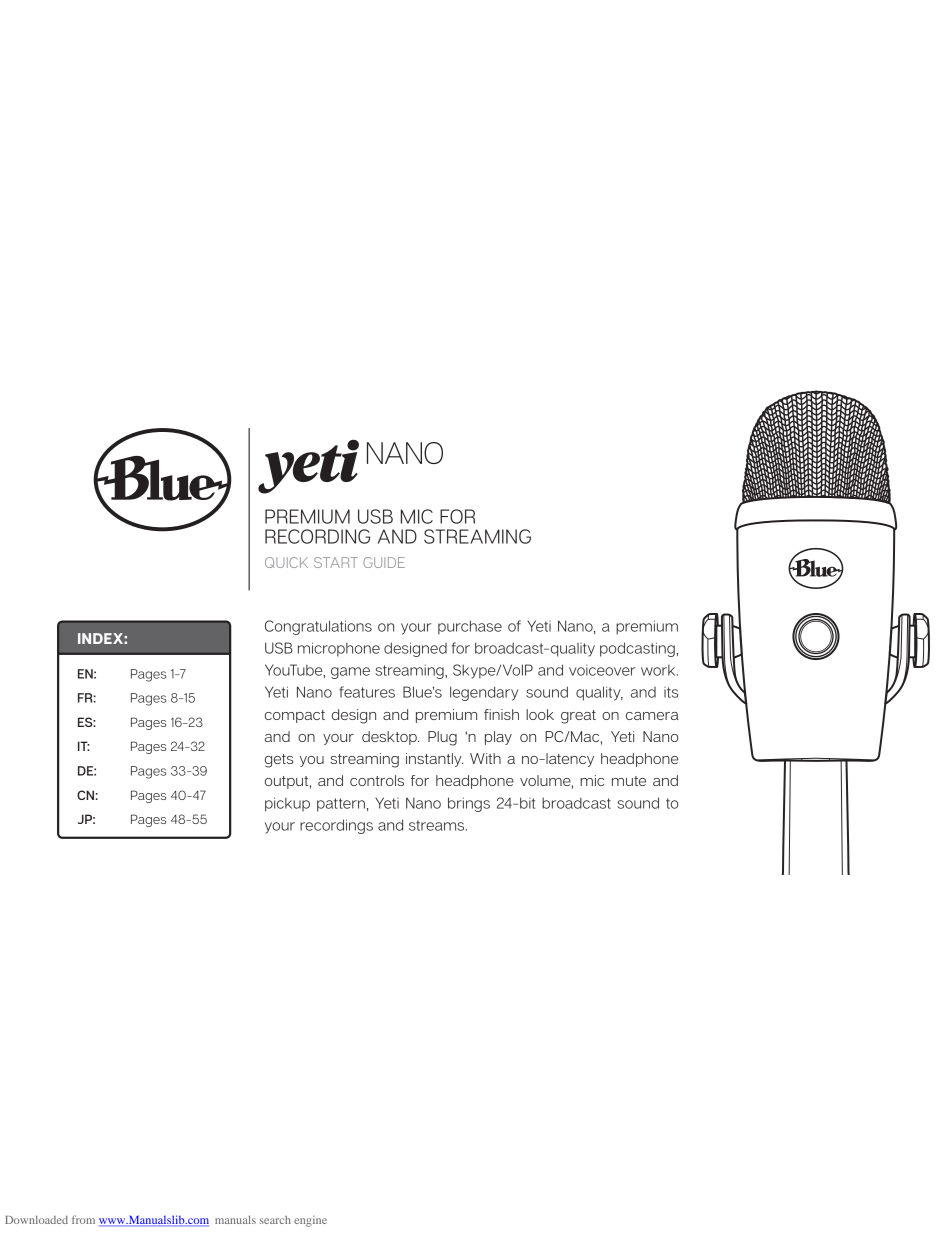  What do you see at coordinates (336, 562) in the screenshot?
I see `START` at bounding box center [336, 562].
